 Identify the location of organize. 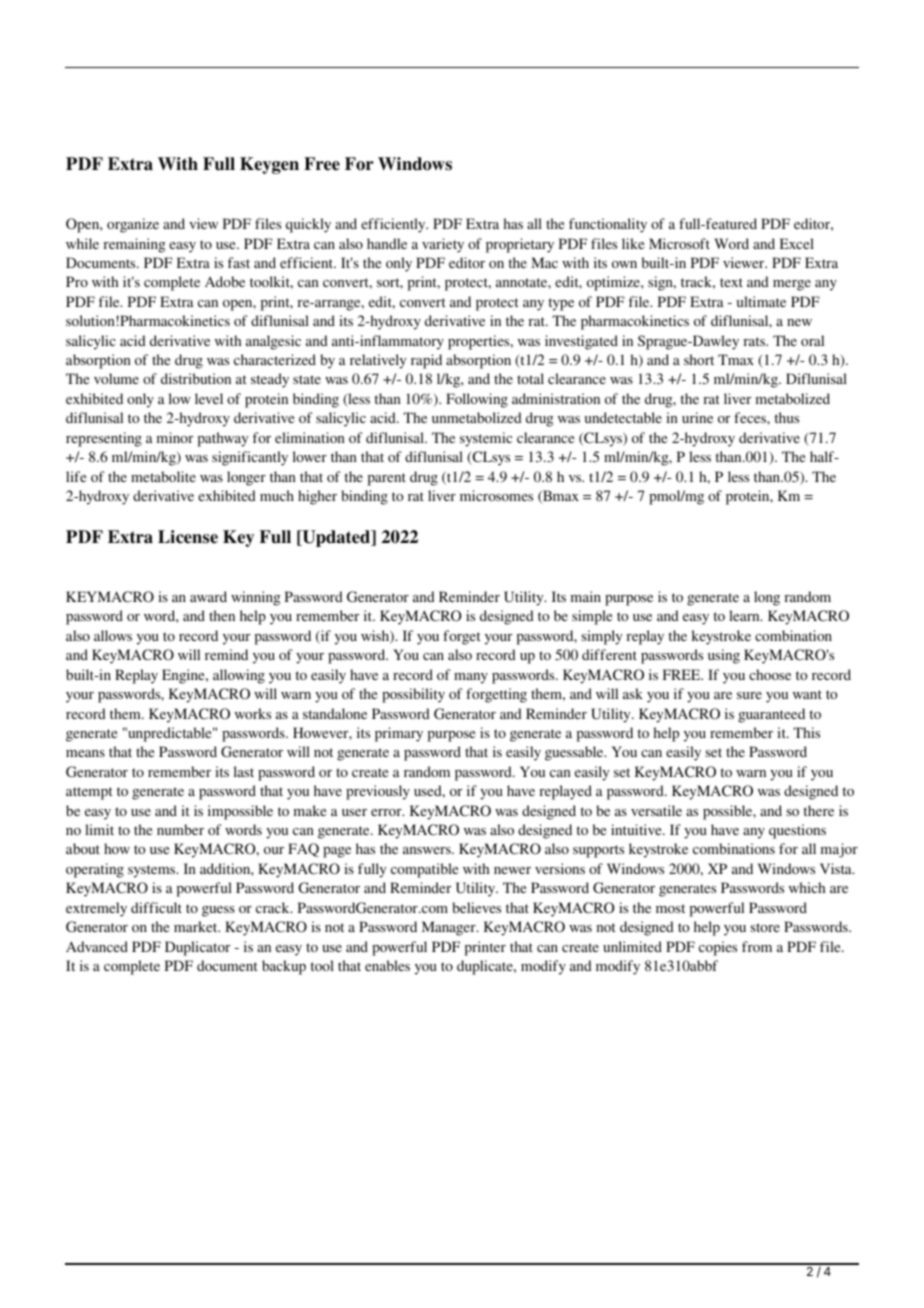
(133, 225).
